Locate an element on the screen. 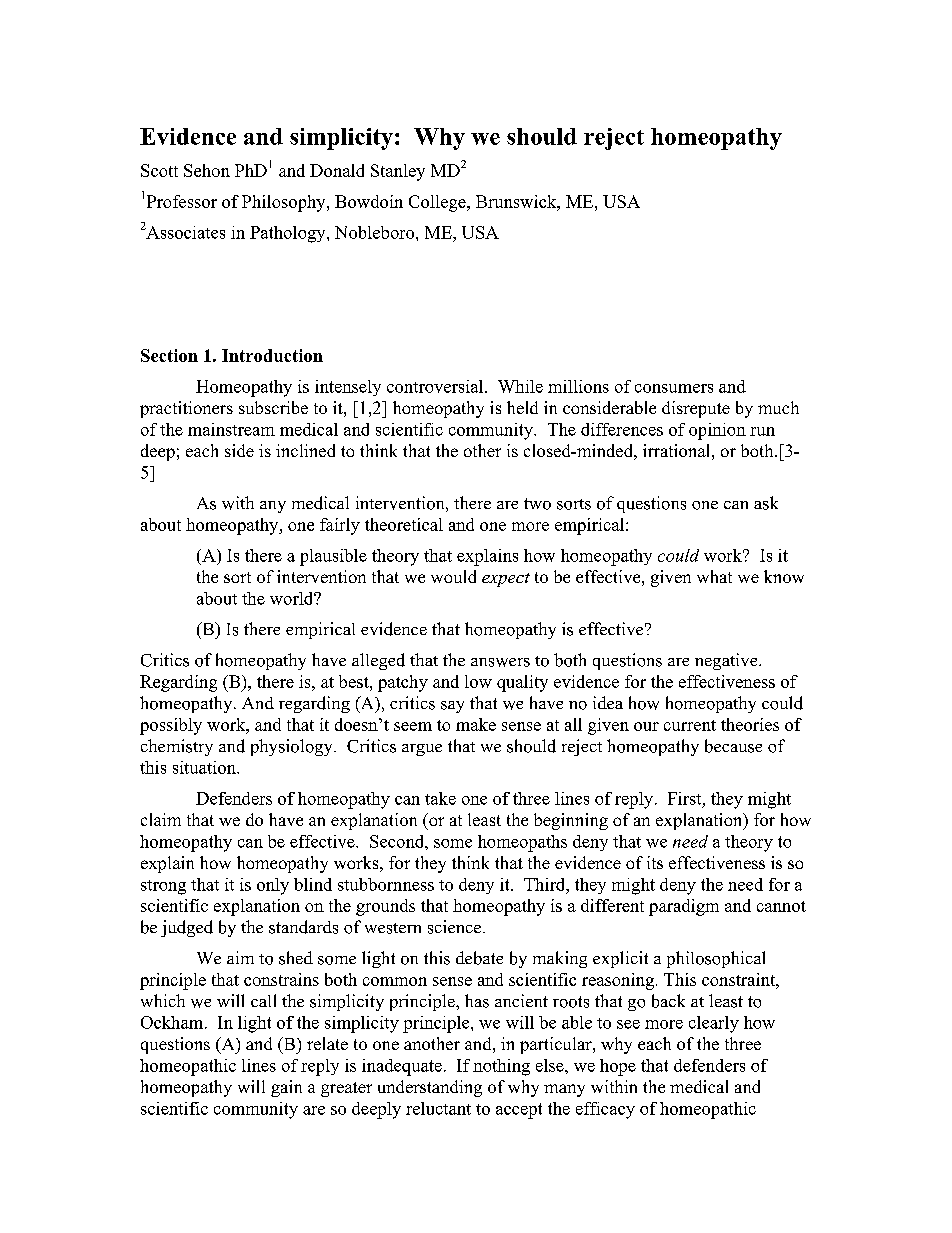 This screenshot has height=1233, width=952. Philosophy is located at coordinates (285, 203).
